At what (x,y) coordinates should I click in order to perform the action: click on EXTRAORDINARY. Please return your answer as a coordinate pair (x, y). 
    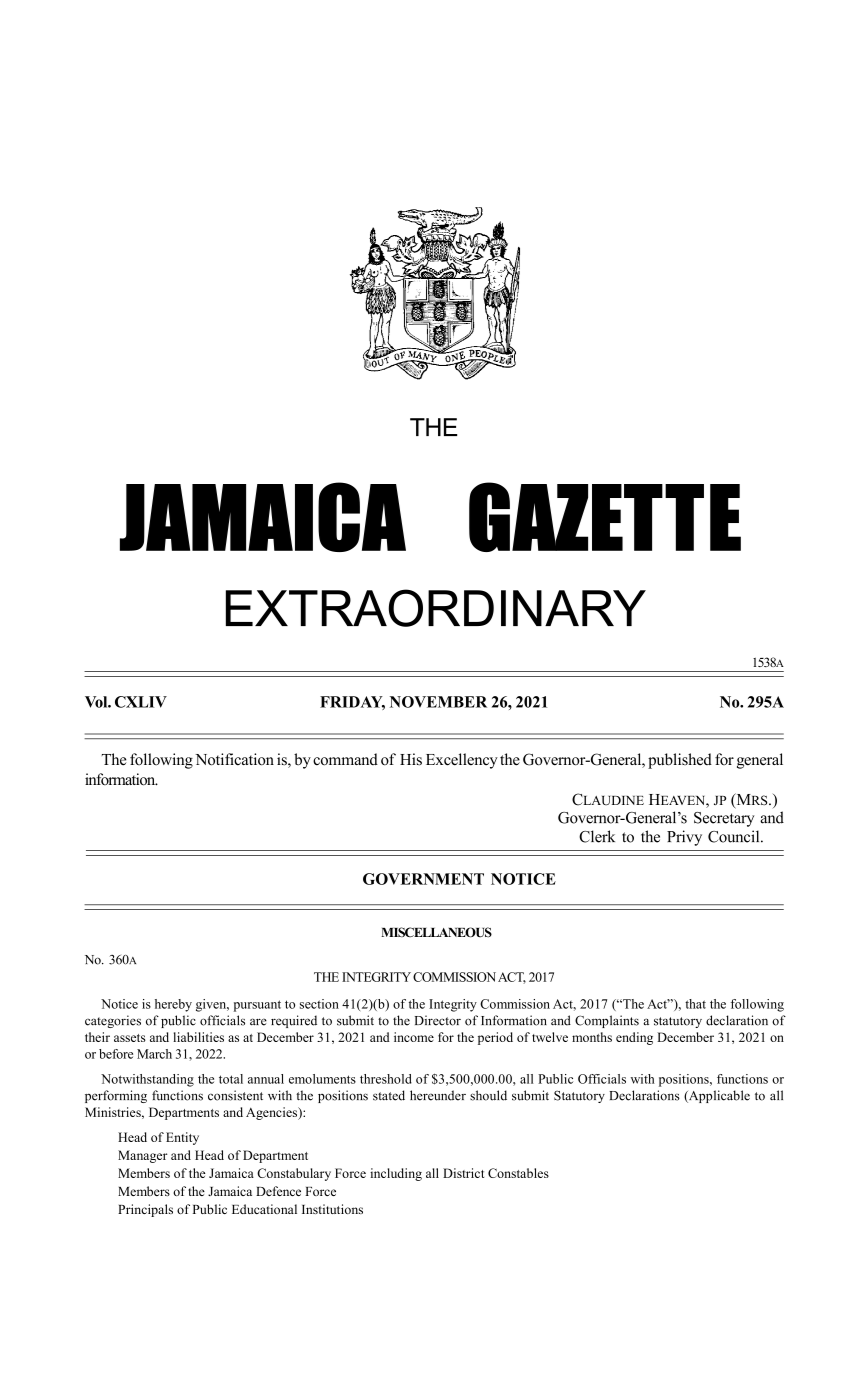
    Looking at the image, I should click on (436, 608).
